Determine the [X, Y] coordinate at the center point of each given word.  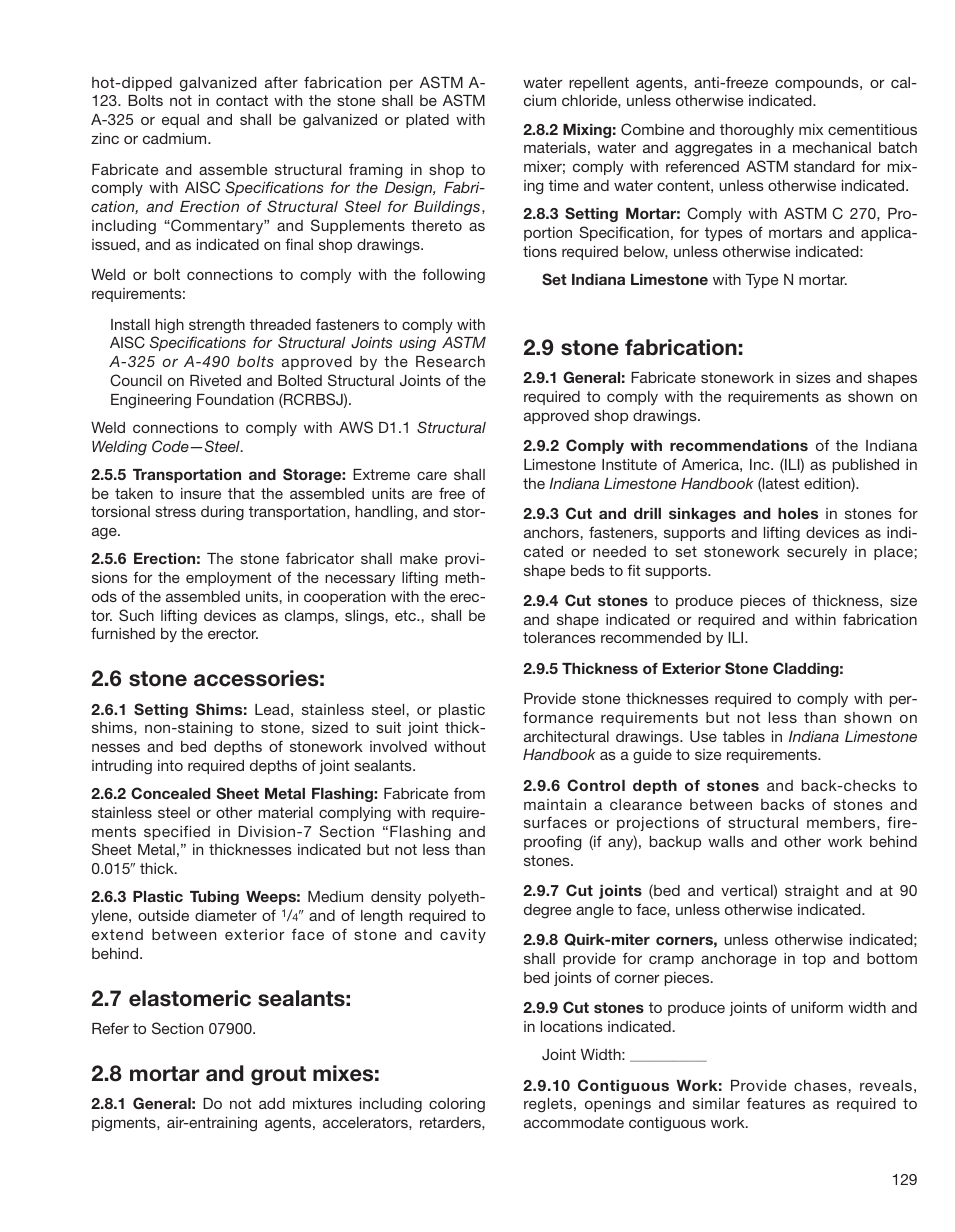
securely [817, 553]
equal [180, 121]
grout [278, 1076]
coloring [457, 1105]
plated [427, 121]
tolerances [559, 637]
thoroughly [757, 131]
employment [228, 579]
